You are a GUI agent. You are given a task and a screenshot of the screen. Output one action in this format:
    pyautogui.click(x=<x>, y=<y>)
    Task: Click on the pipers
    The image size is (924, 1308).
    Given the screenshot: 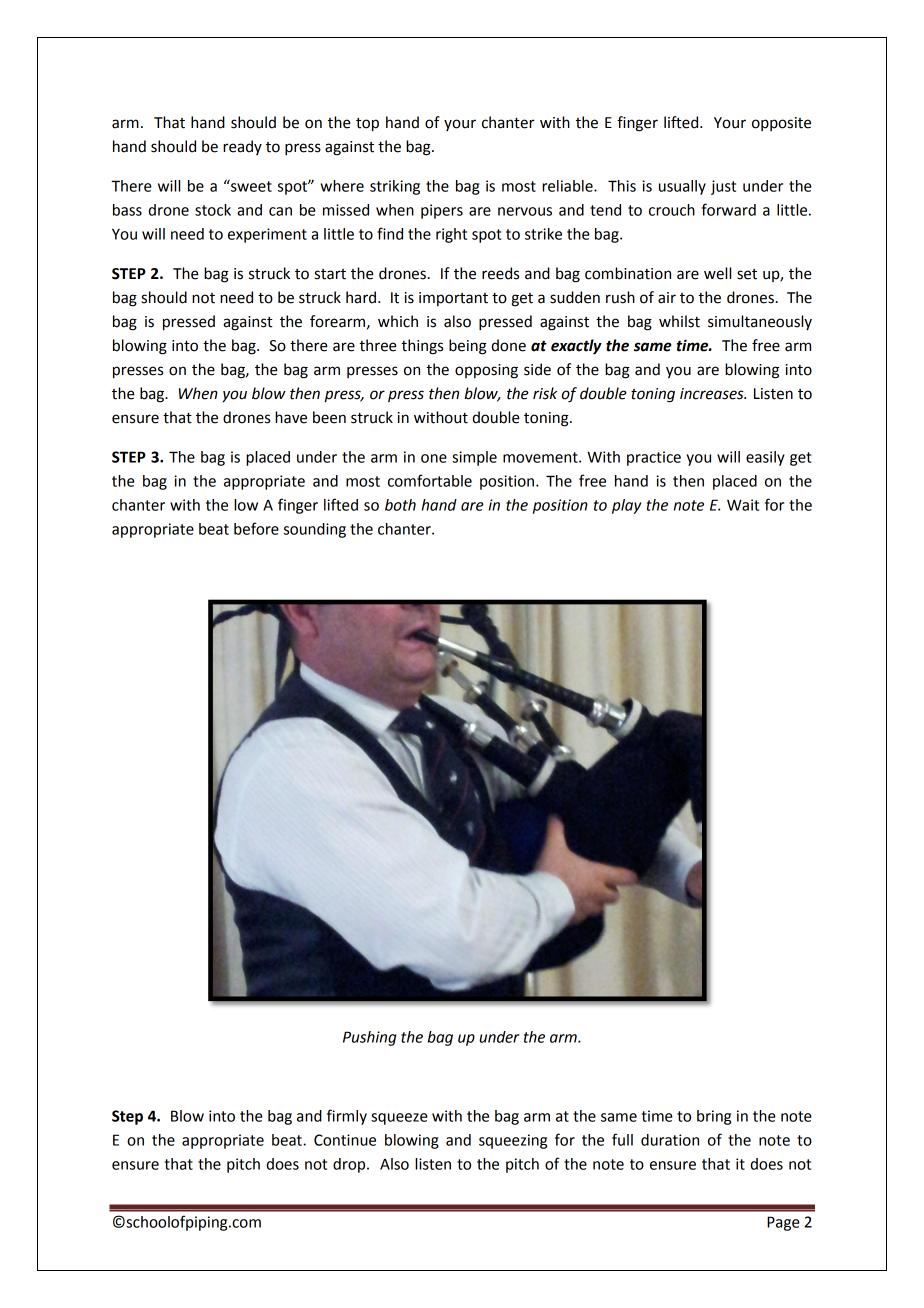 What is the action you would take?
    pyautogui.click(x=442, y=211)
